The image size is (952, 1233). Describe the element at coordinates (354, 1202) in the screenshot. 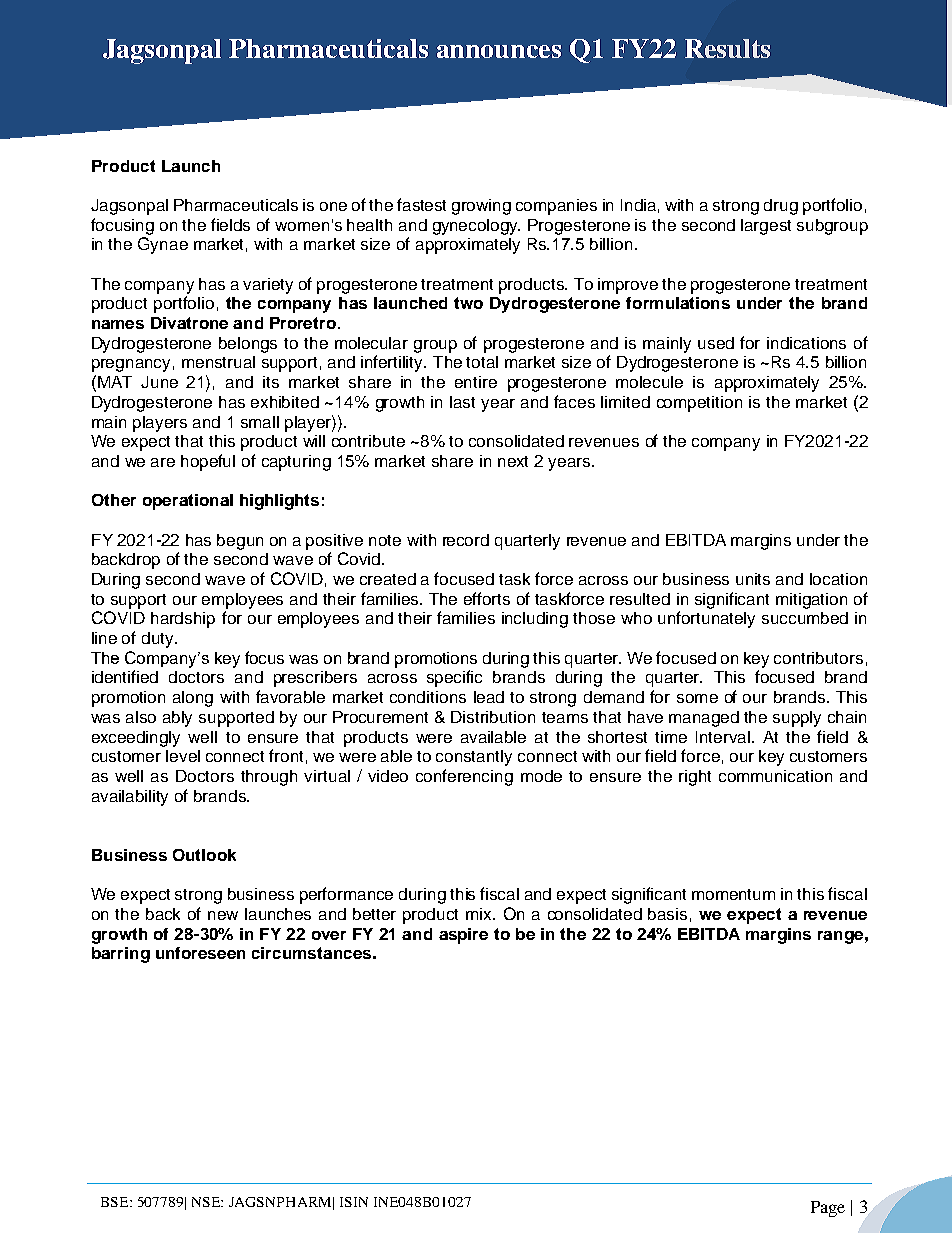

I see `ISIN` at that location.
